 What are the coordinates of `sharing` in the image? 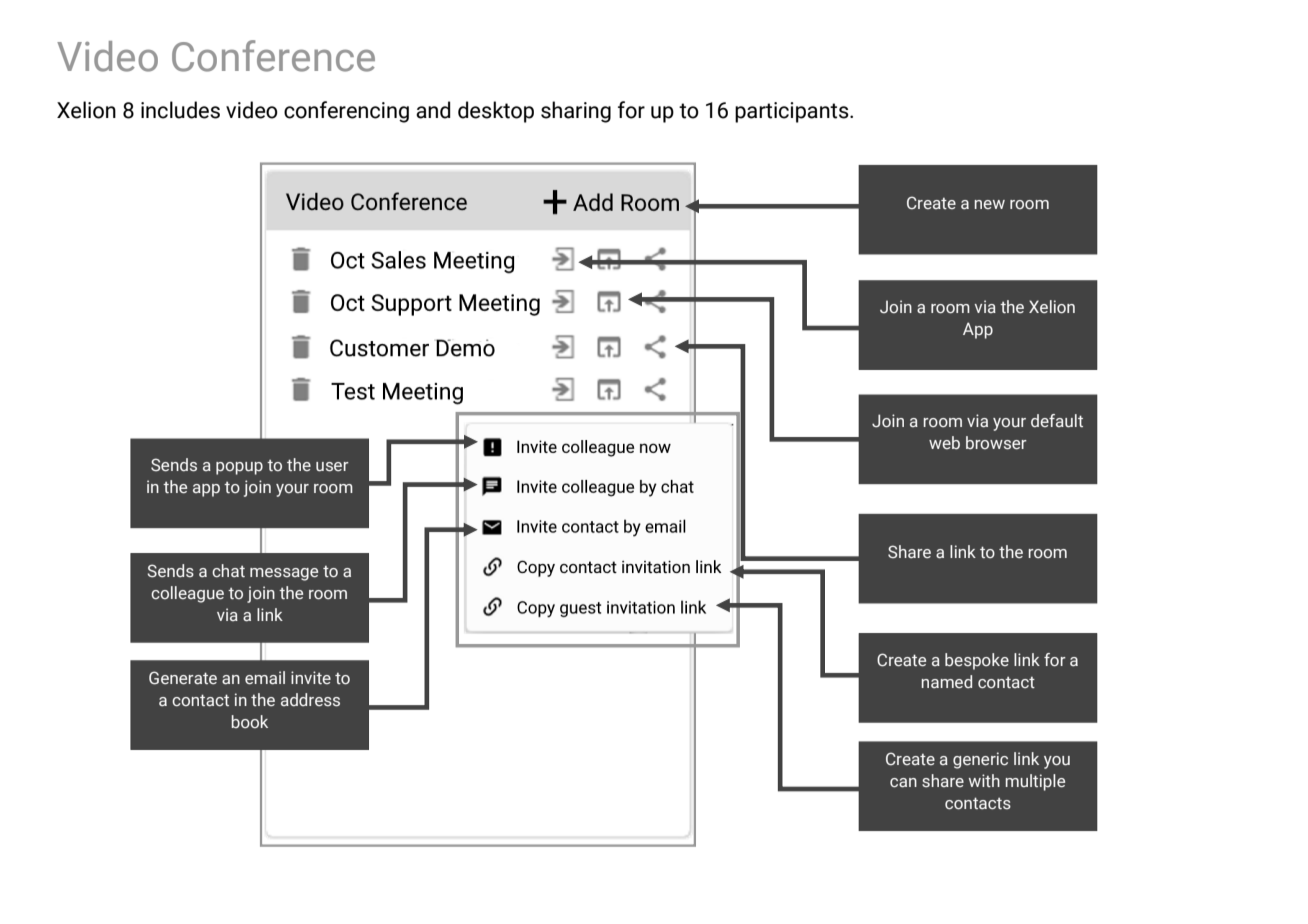 It's located at (576, 112).
